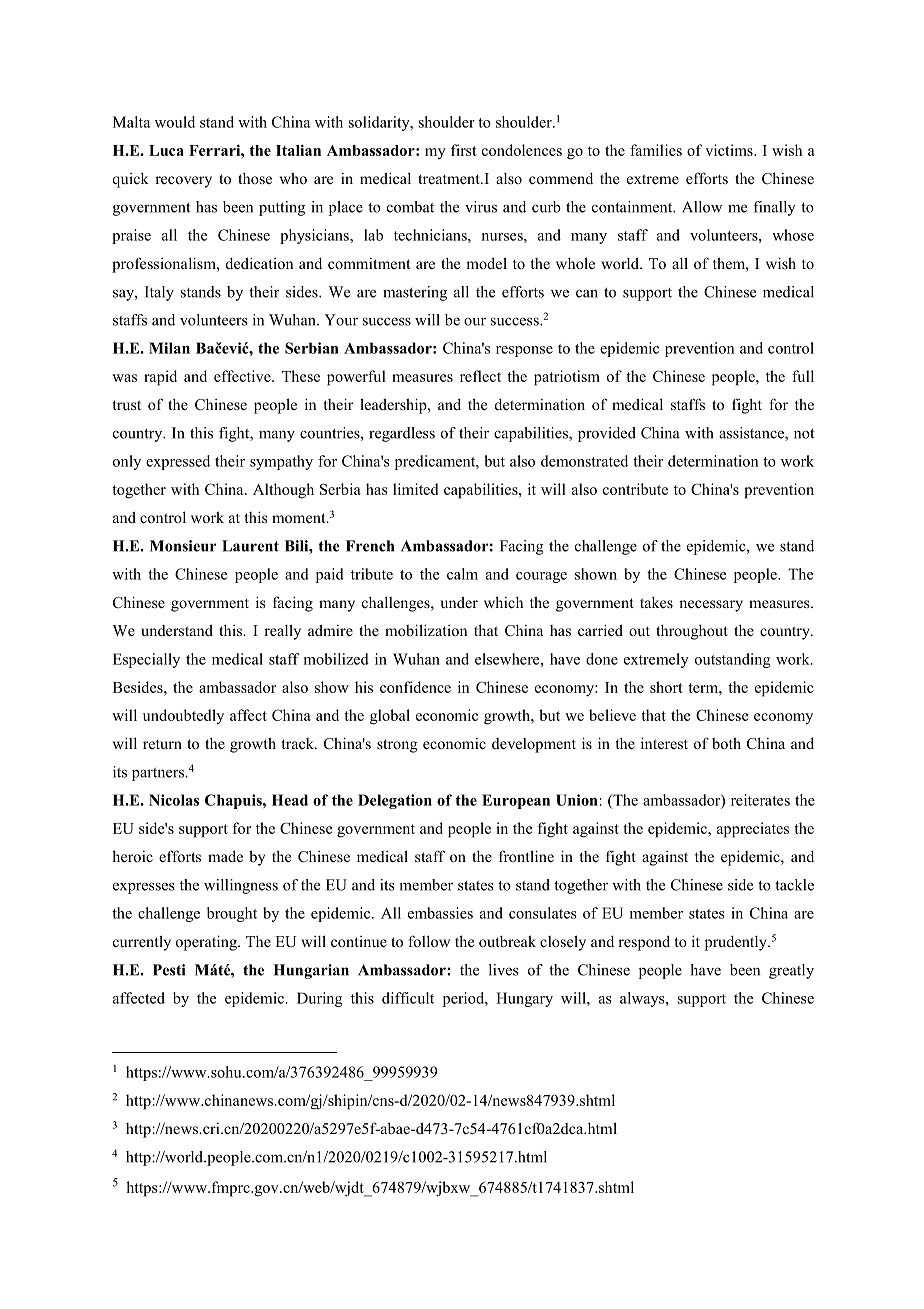 The width and height of the page is (924, 1309). What do you see at coordinates (711, 606) in the page?
I see `necessary` at bounding box center [711, 606].
